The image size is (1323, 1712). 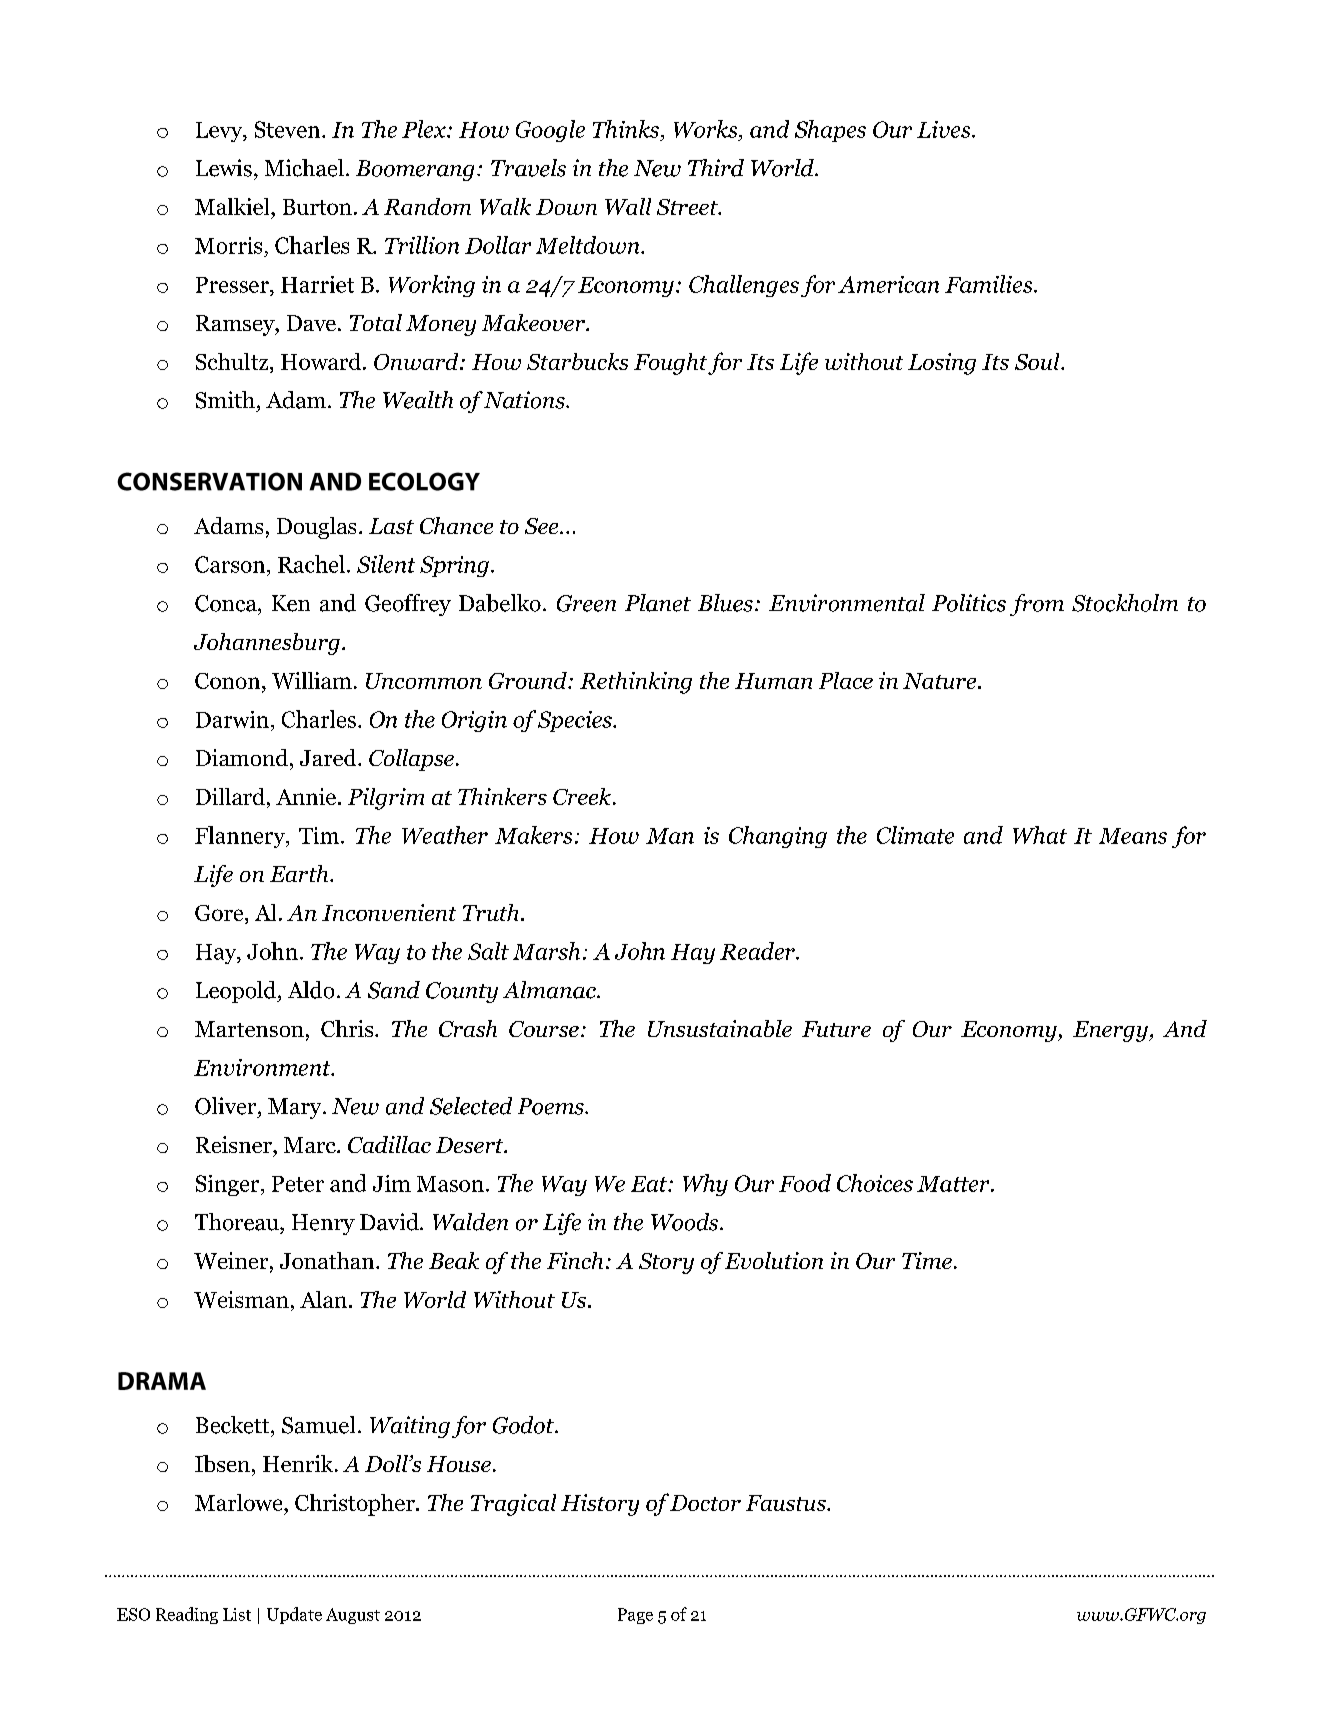 What do you see at coordinates (945, 129) in the page?
I see `Lives` at bounding box center [945, 129].
